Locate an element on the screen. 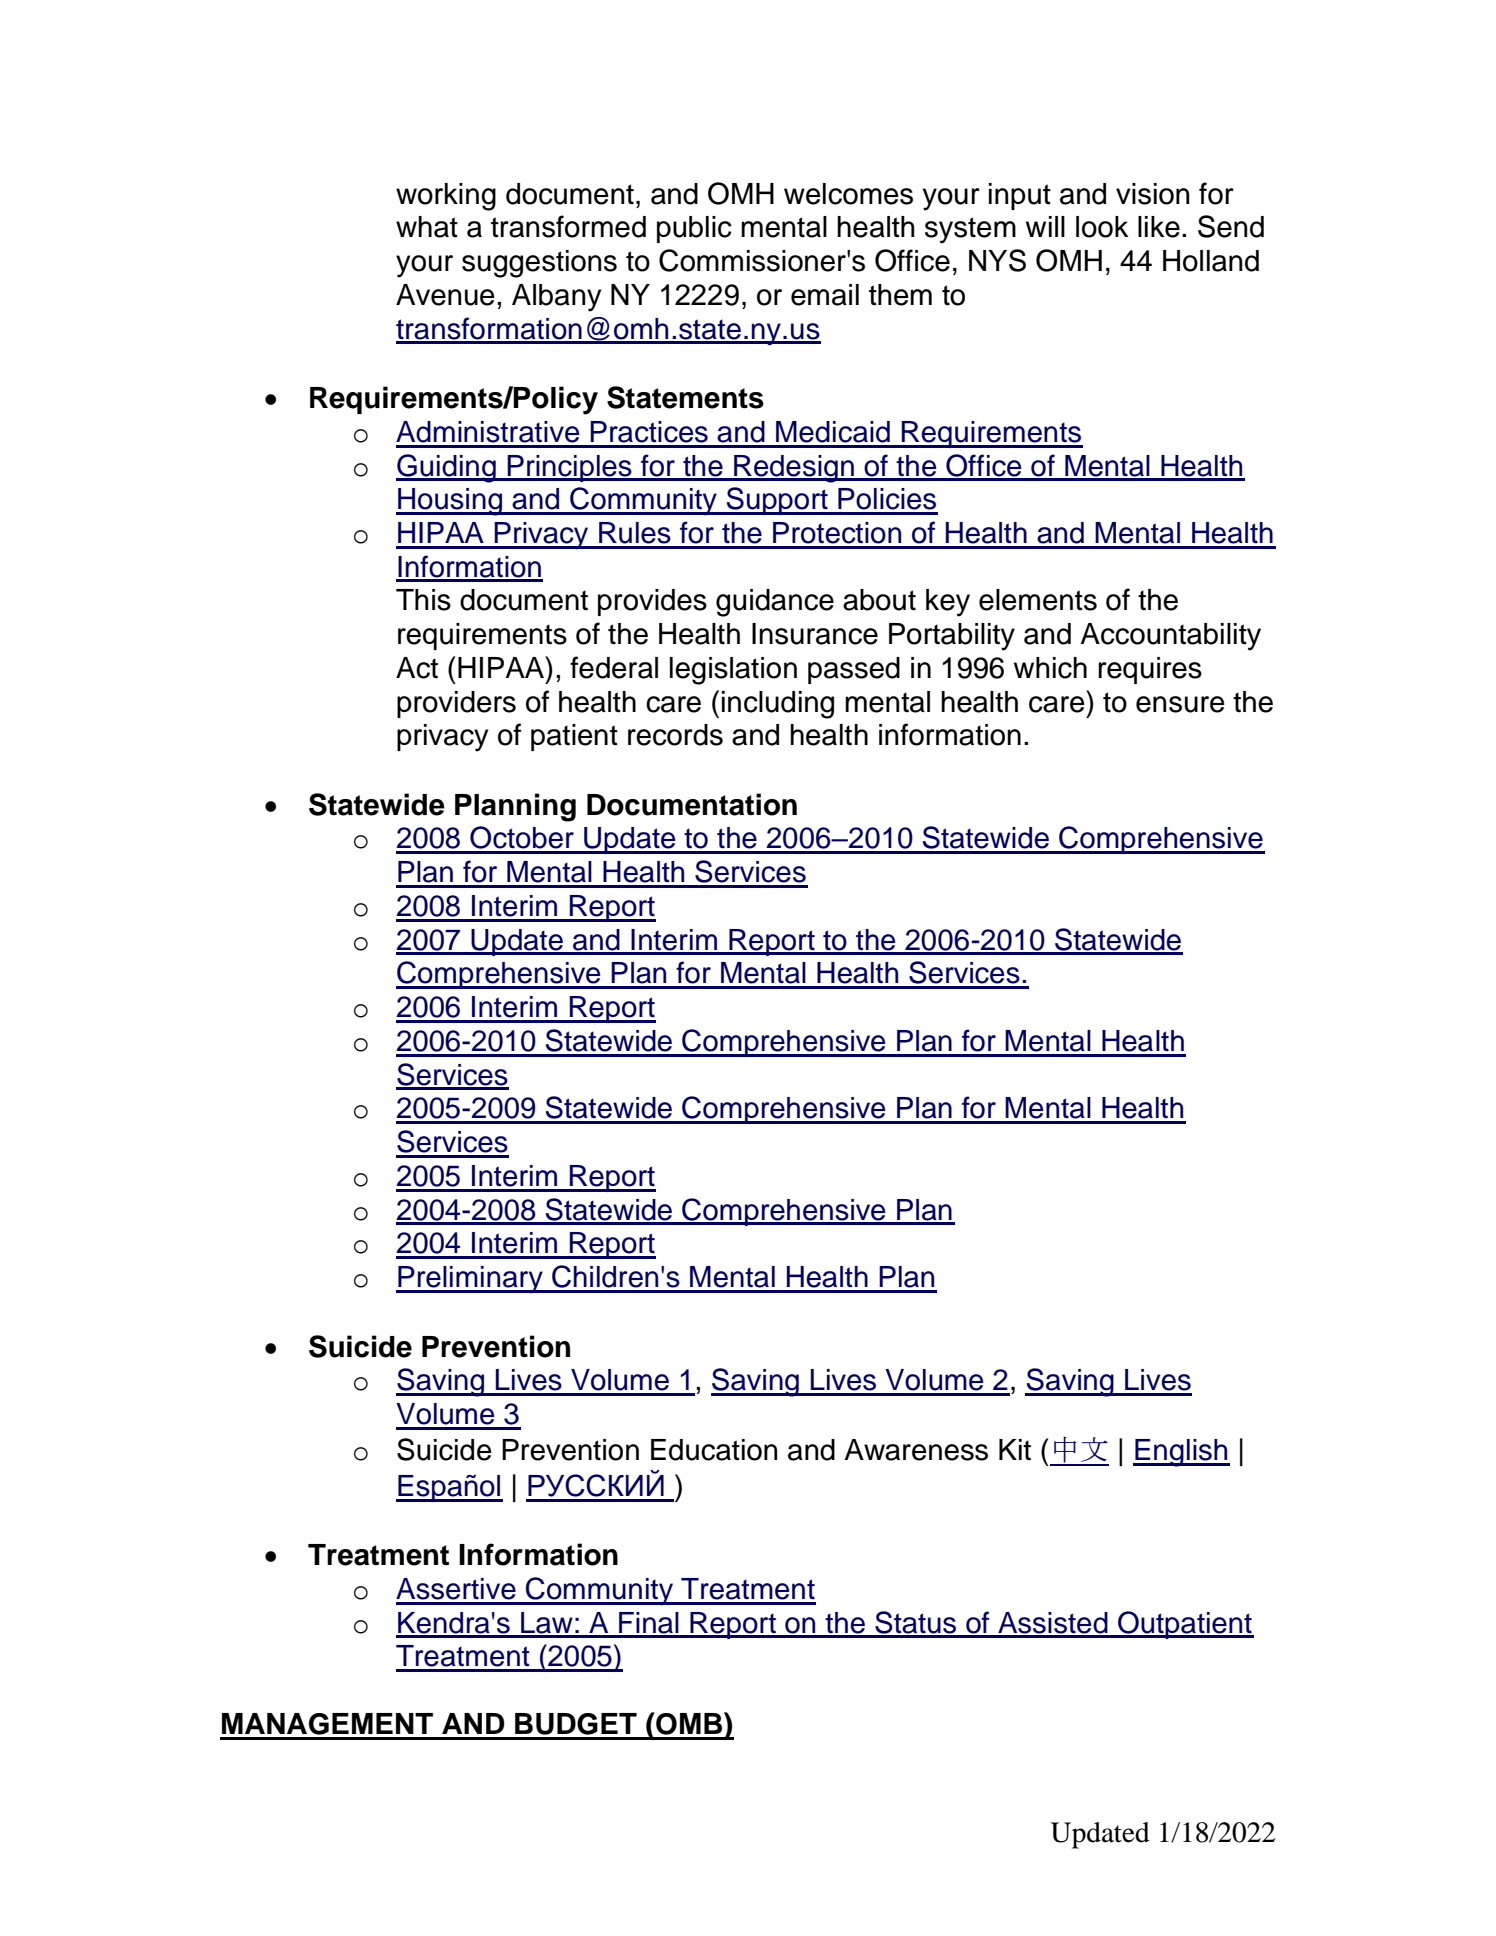 This screenshot has width=1496, height=1936. Insurance is located at coordinates (815, 634).
